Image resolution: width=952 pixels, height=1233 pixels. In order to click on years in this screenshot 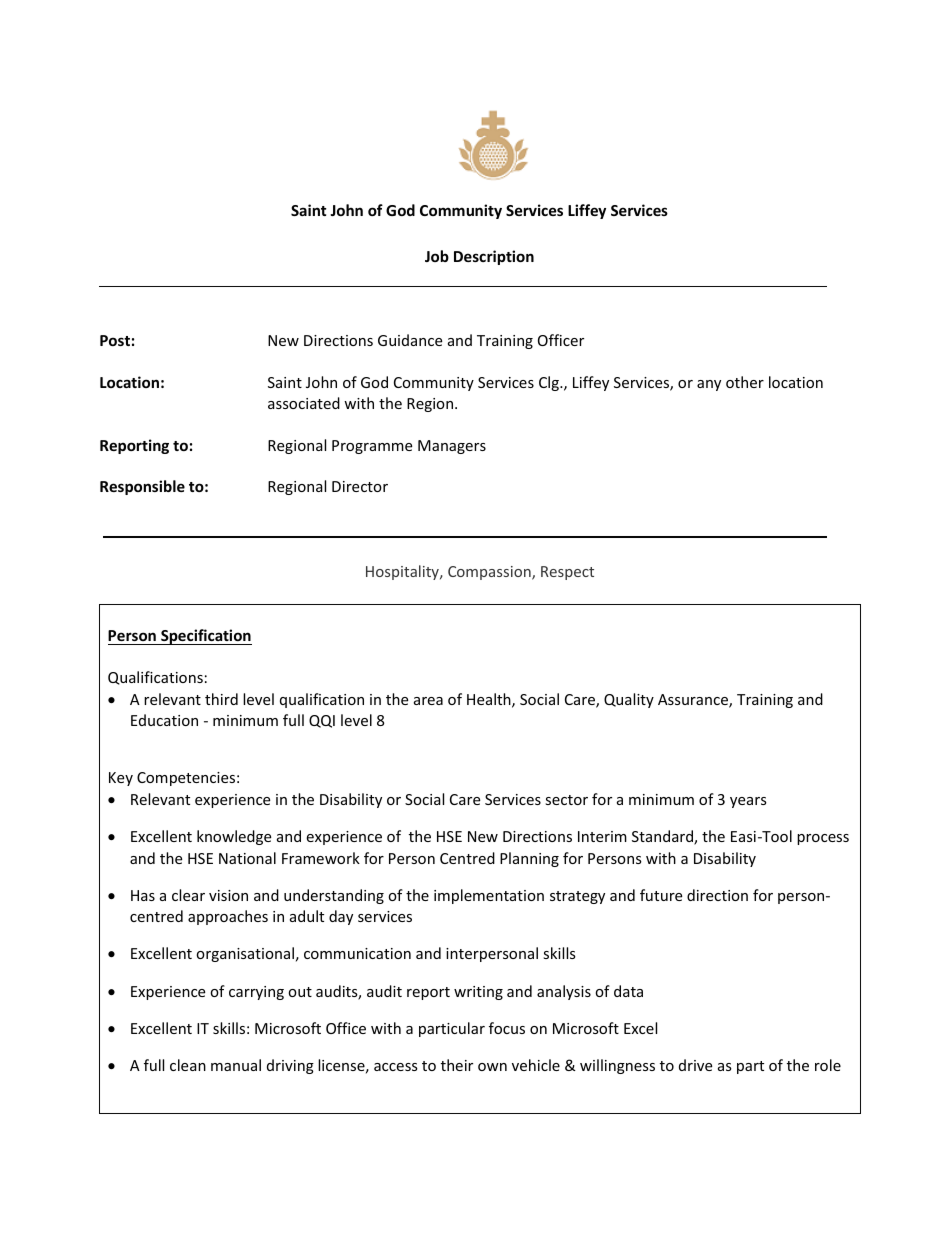, I will do `click(748, 802)`.
